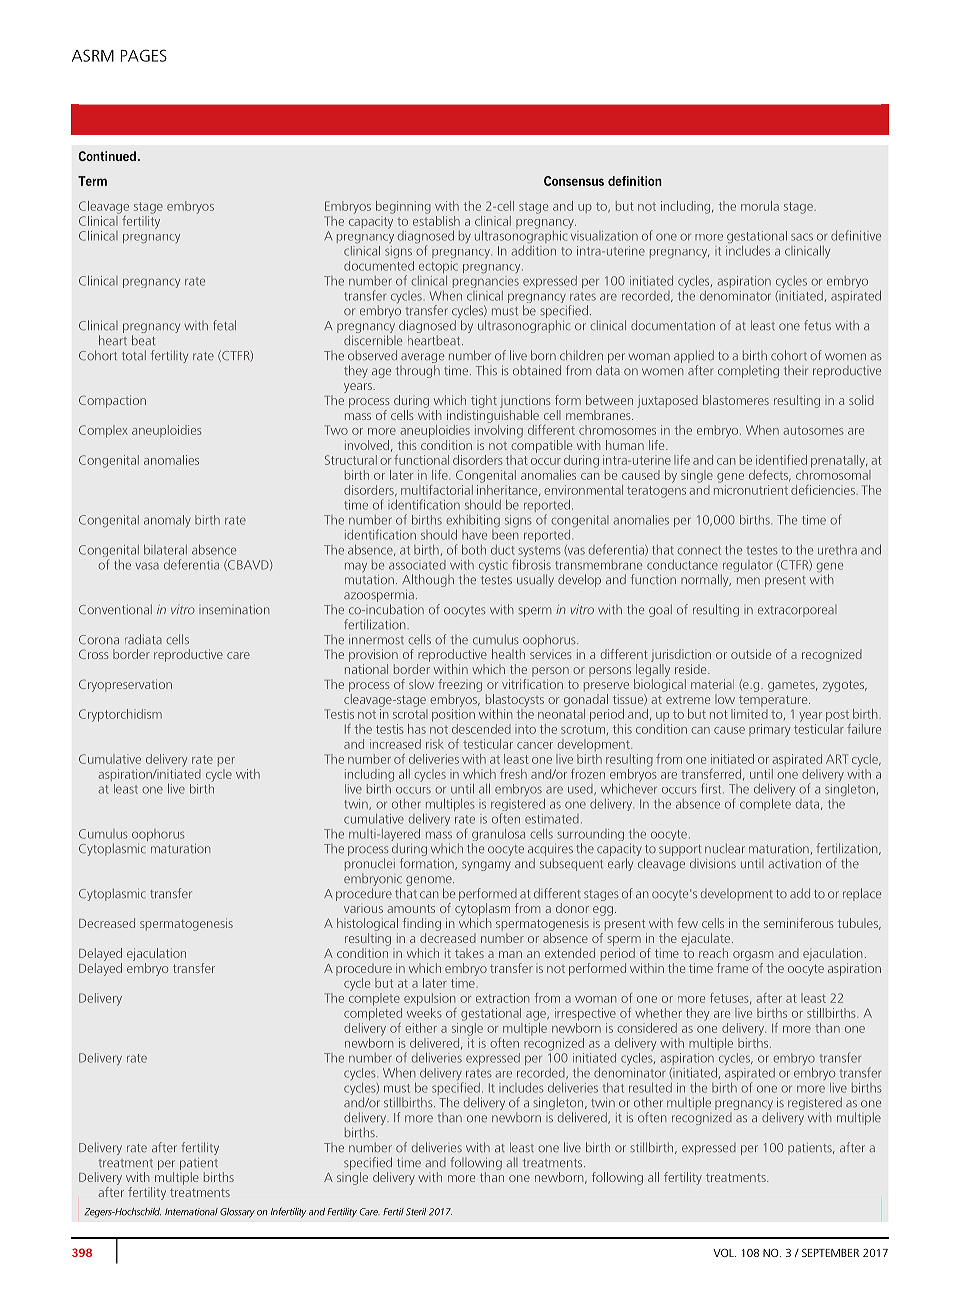  Describe the element at coordinates (751, 490) in the screenshot. I see `micronutrient` at that location.
